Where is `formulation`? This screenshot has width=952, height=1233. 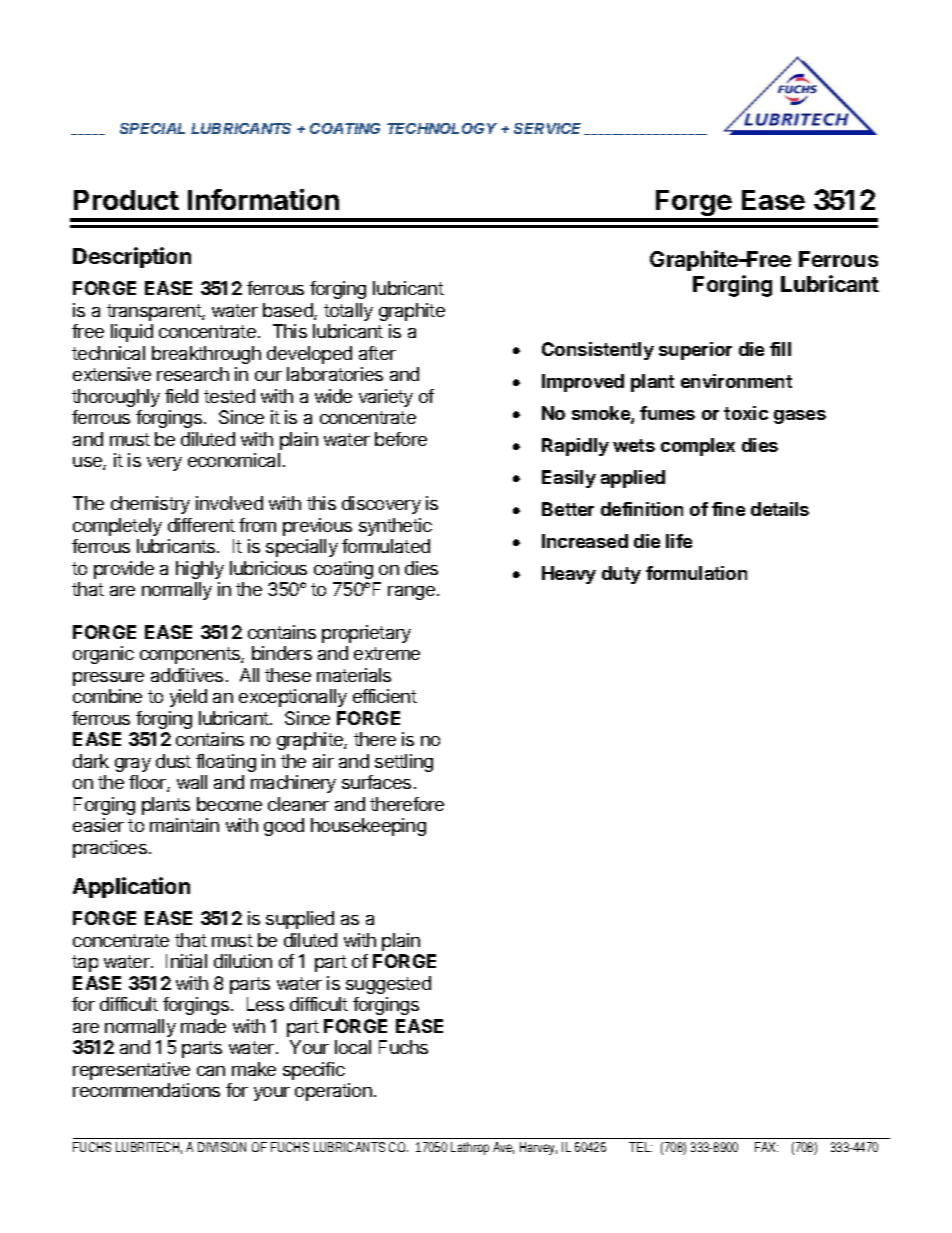 formulation is located at coordinates (696, 573).
